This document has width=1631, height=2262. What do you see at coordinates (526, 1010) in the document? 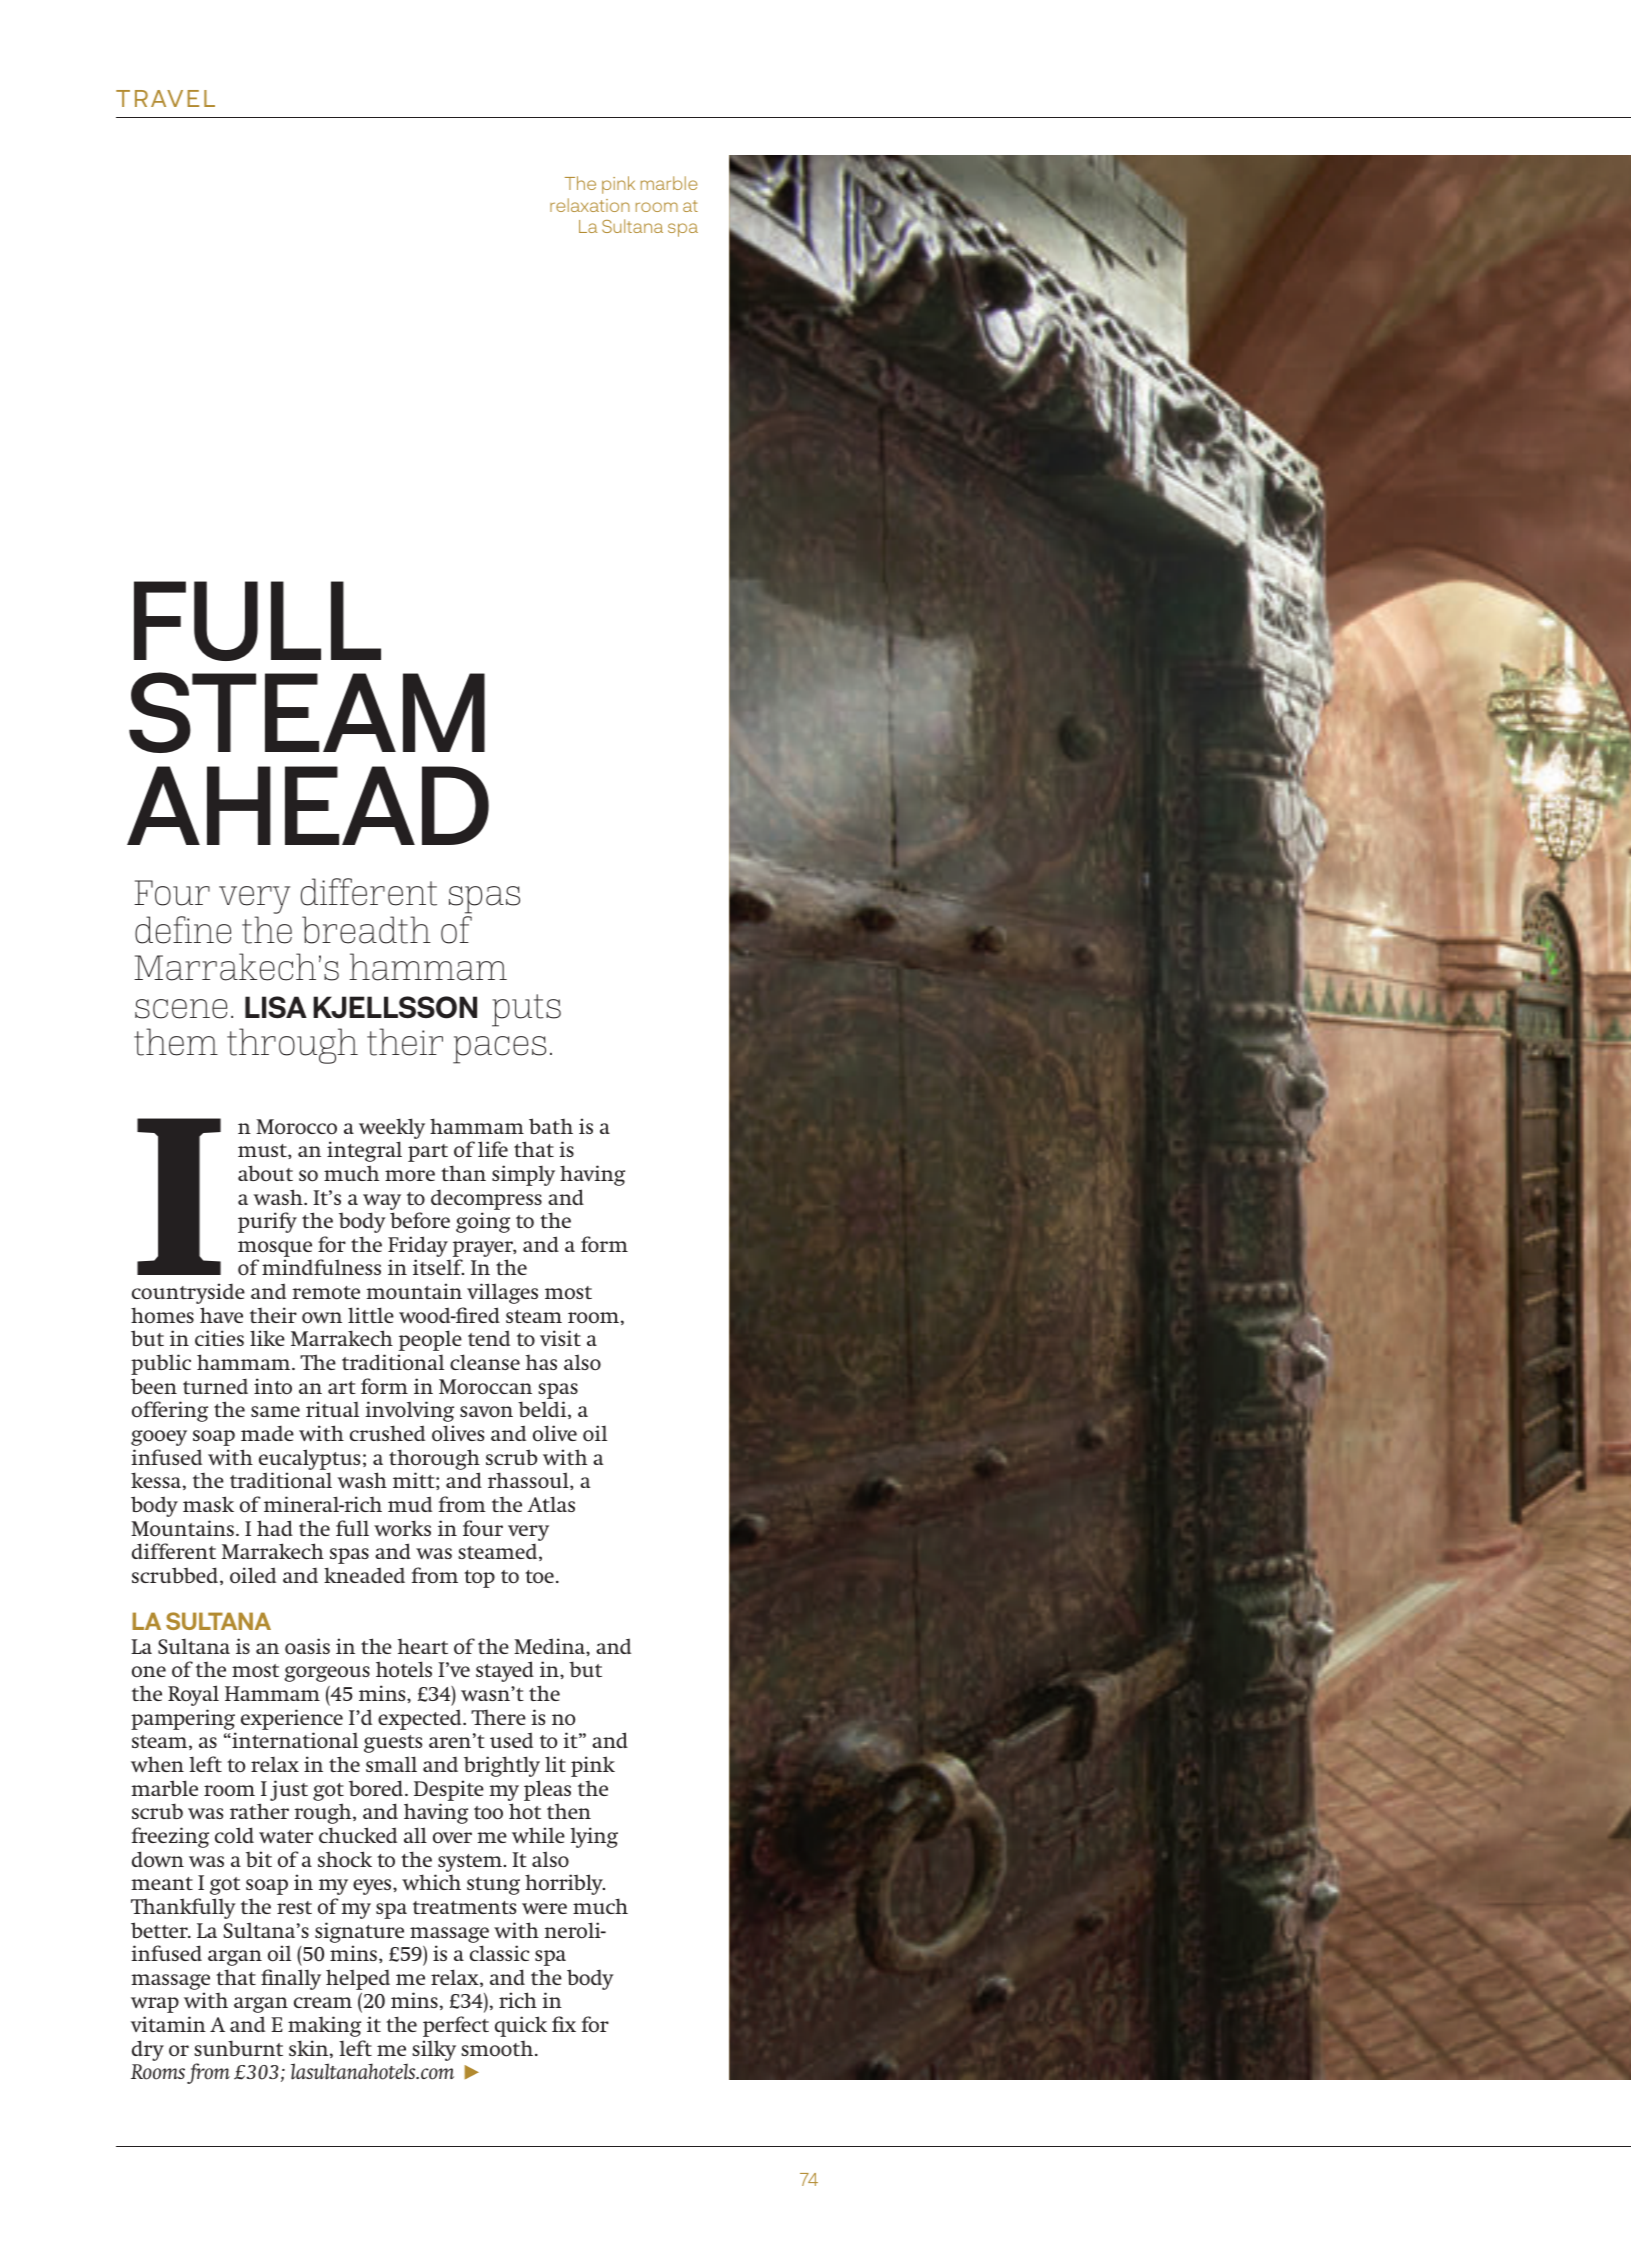
I see `puts` at bounding box center [526, 1010].
